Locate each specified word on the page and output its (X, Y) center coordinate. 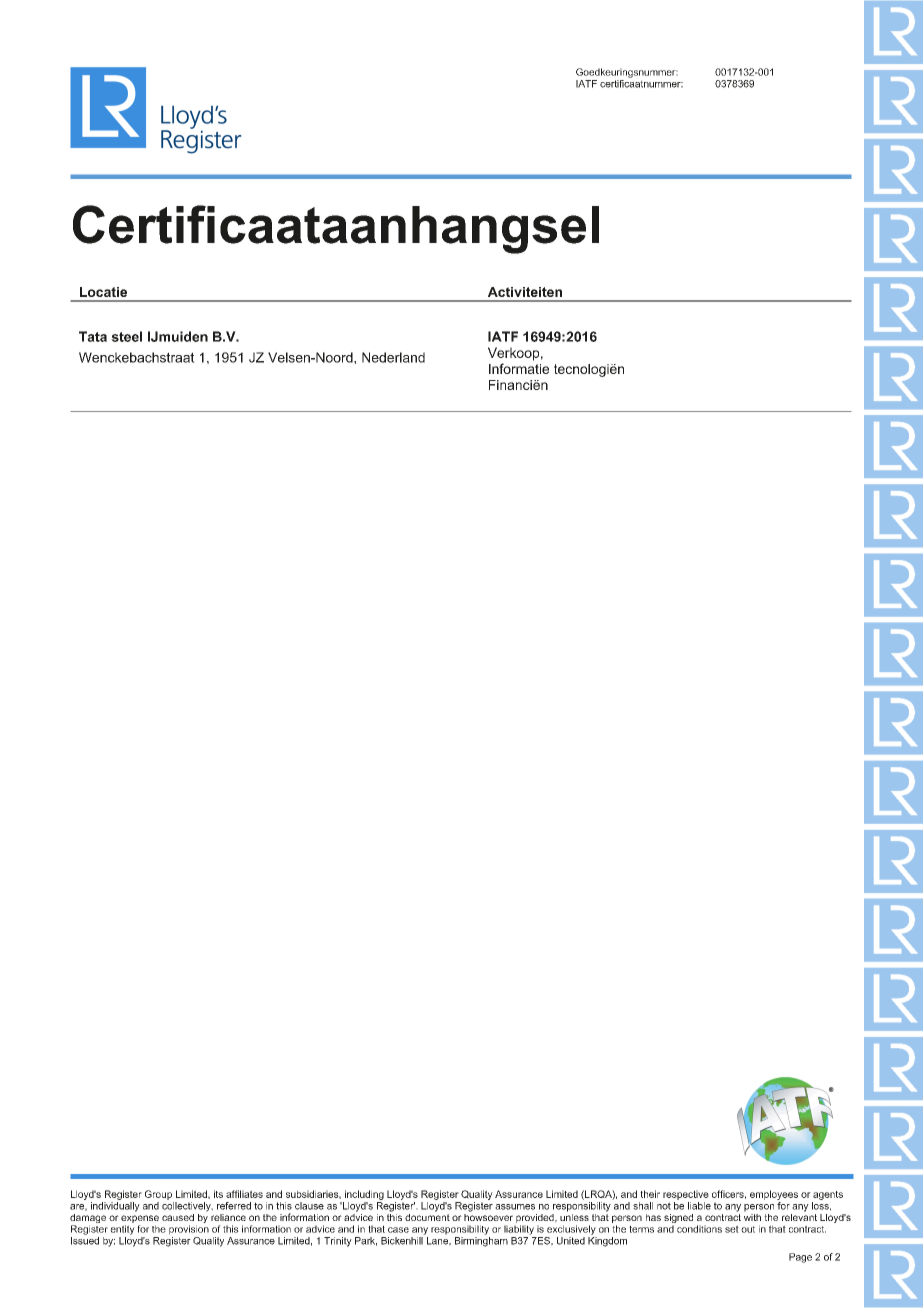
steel (126, 336)
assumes (515, 1207)
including (364, 1195)
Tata (93, 336)
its (218, 1194)
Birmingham (481, 1240)
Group (158, 1195)
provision (189, 1230)
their (650, 1194)
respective (686, 1195)
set (732, 1229)
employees (774, 1195)
